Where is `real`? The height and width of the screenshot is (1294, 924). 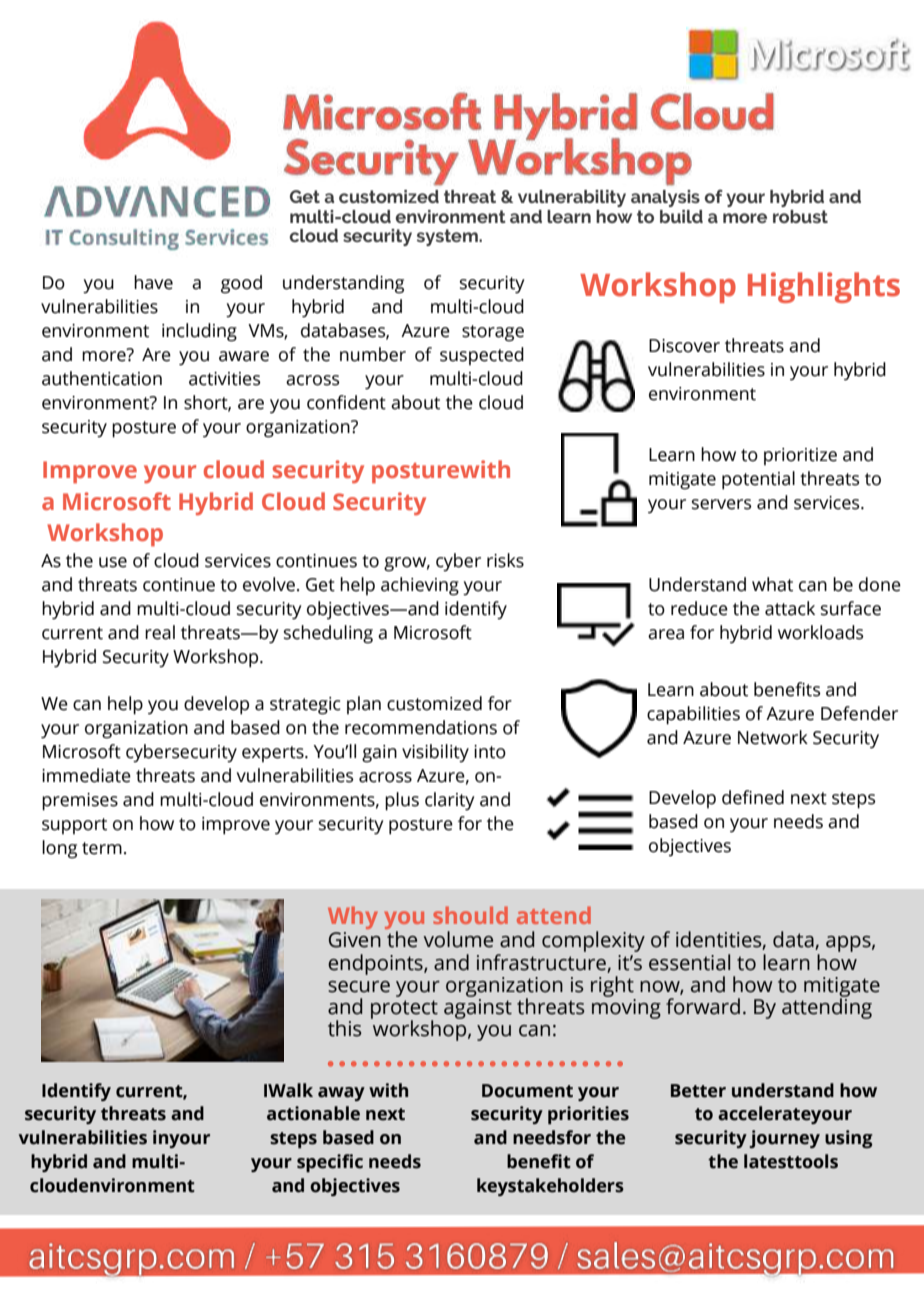
real is located at coordinates (160, 632).
